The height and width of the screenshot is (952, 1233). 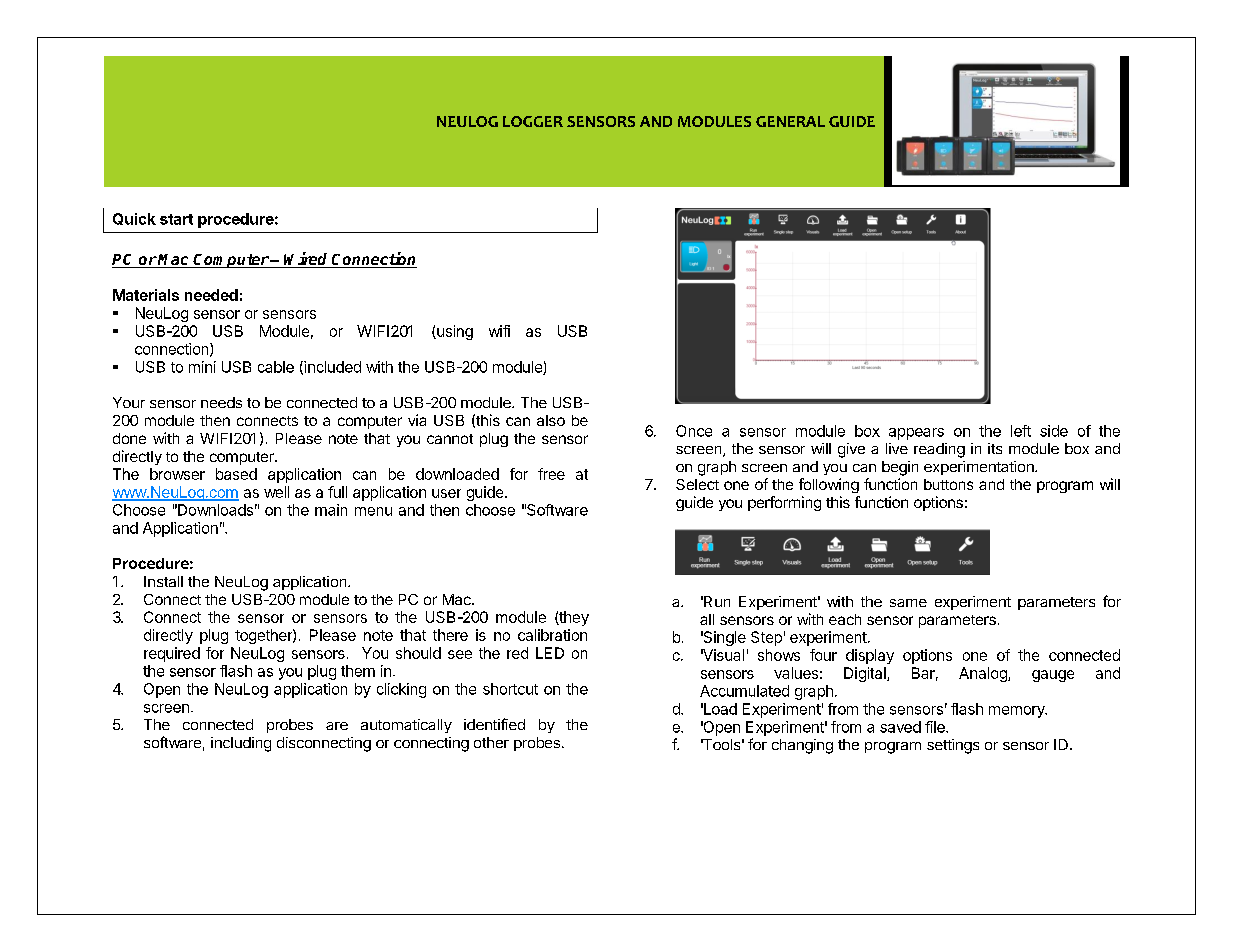 What do you see at coordinates (494, 724) in the screenshot?
I see `identified` at bounding box center [494, 724].
